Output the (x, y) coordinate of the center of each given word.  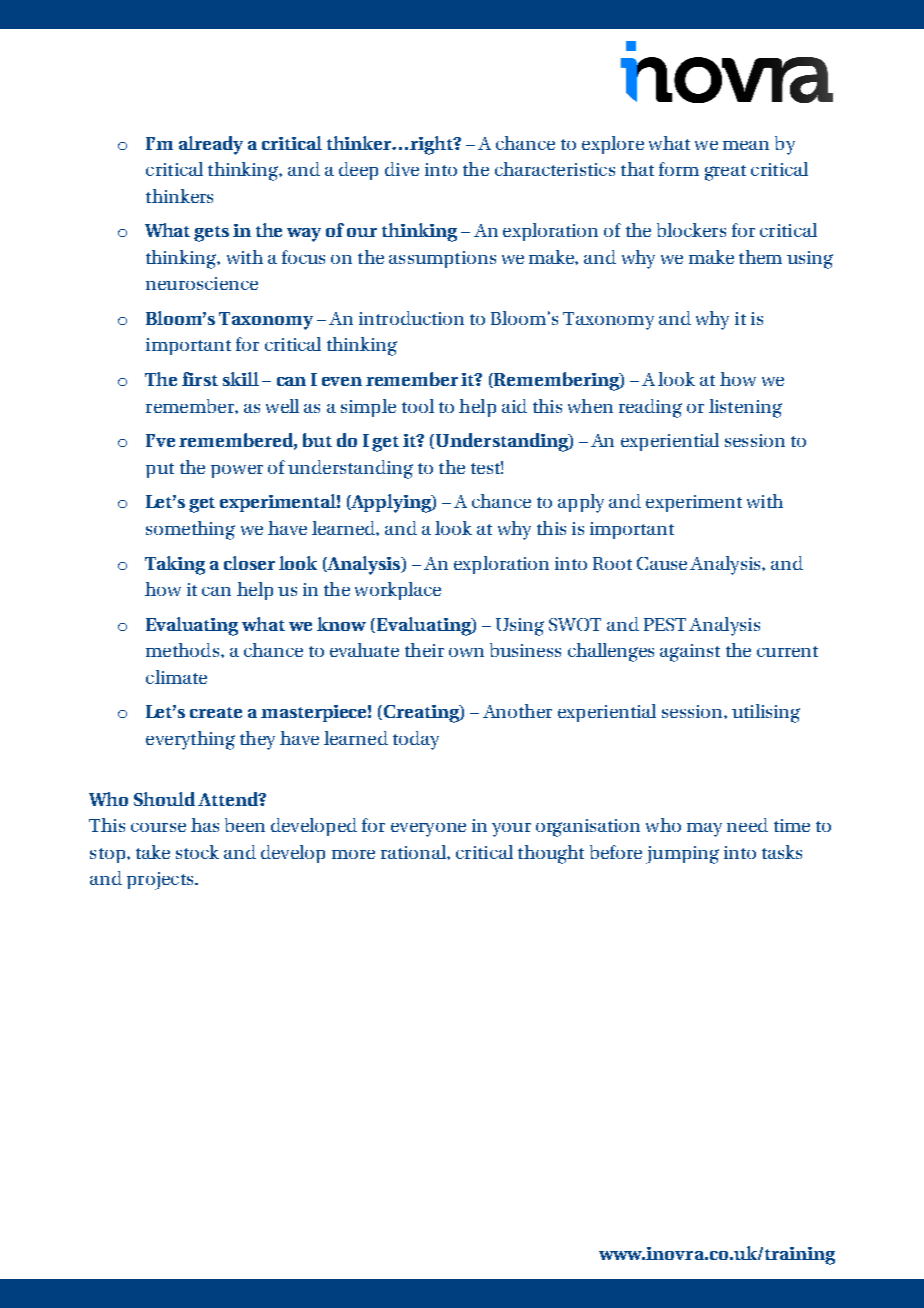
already (211, 145)
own (466, 652)
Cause (662, 563)
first (200, 379)
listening (745, 408)
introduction (411, 318)
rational (414, 852)
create (216, 712)
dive (402, 169)
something (190, 530)
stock (197, 852)
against (690, 653)
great (725, 173)
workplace (398, 591)
